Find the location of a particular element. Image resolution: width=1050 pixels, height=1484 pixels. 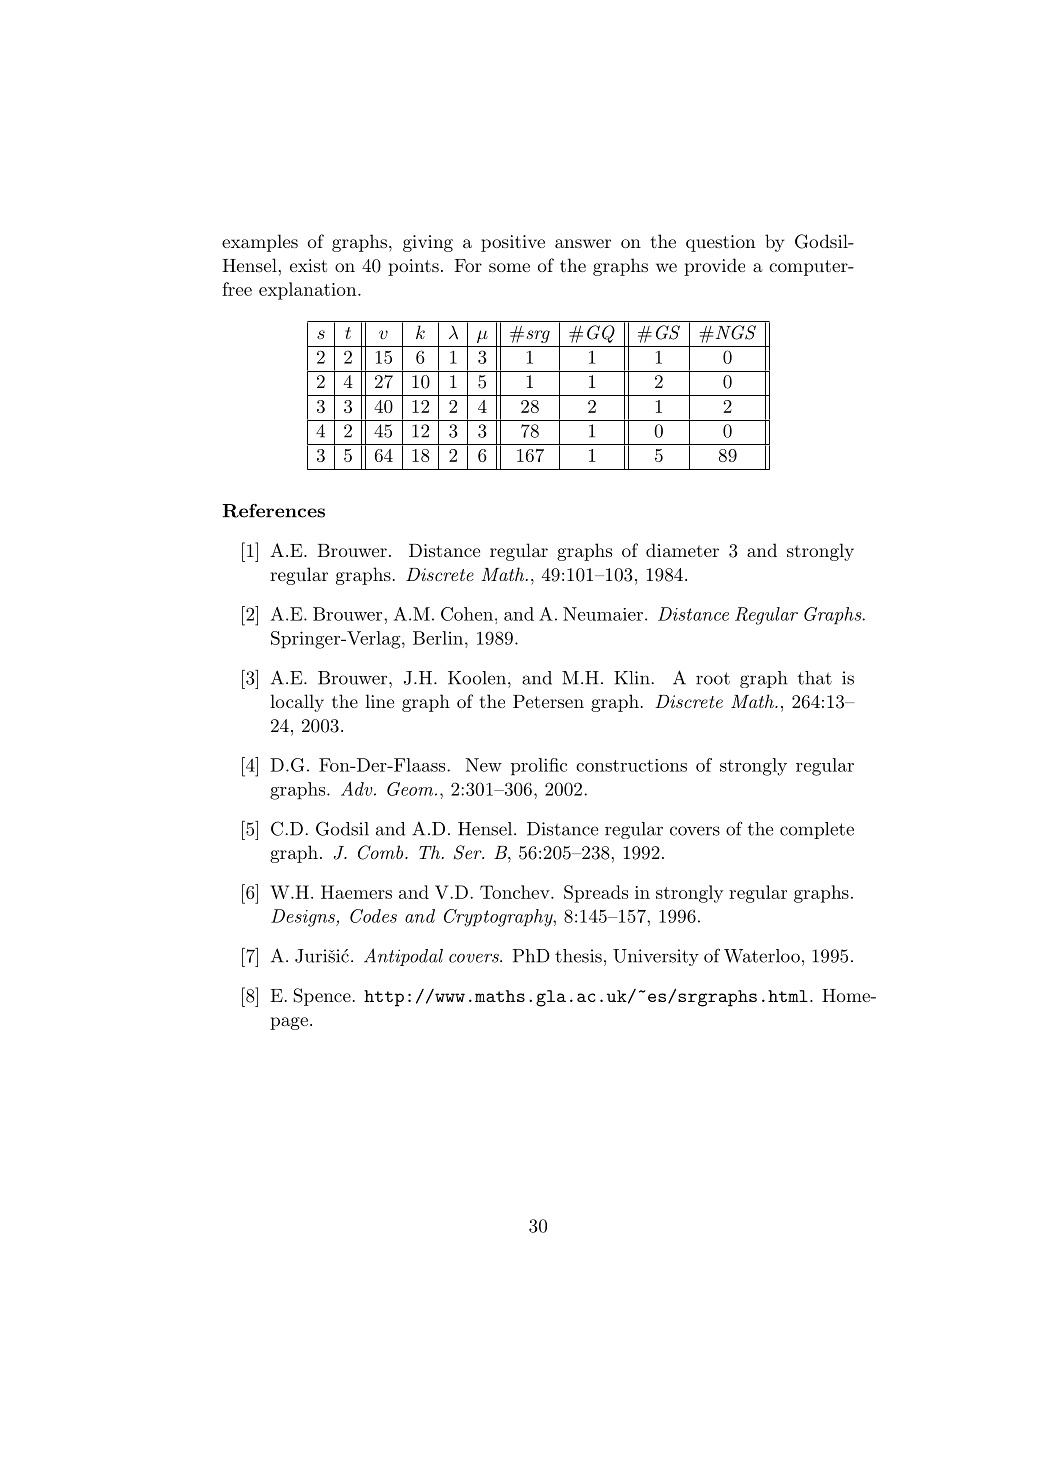

References is located at coordinates (273, 511).
